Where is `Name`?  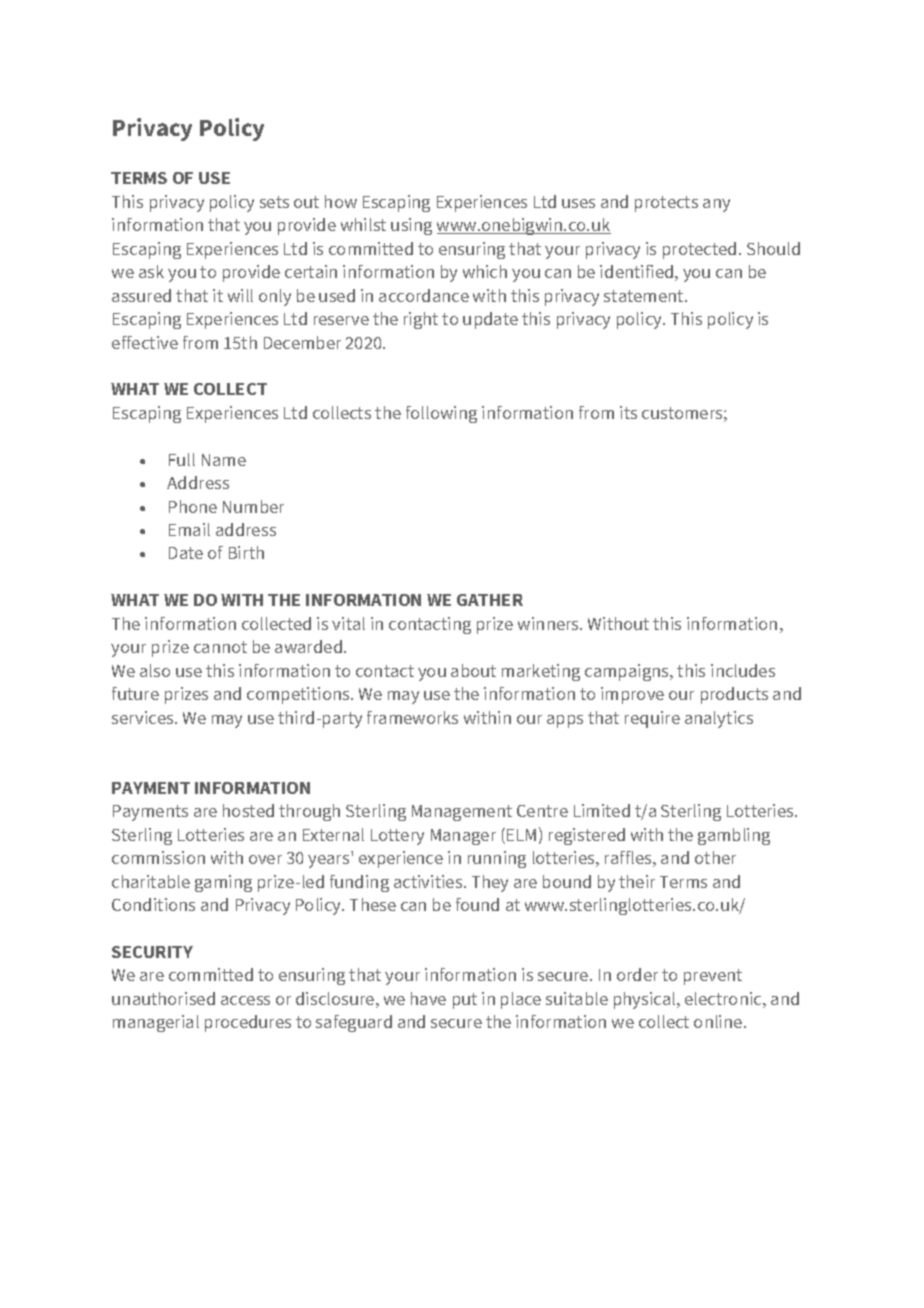
Name is located at coordinates (224, 460).
